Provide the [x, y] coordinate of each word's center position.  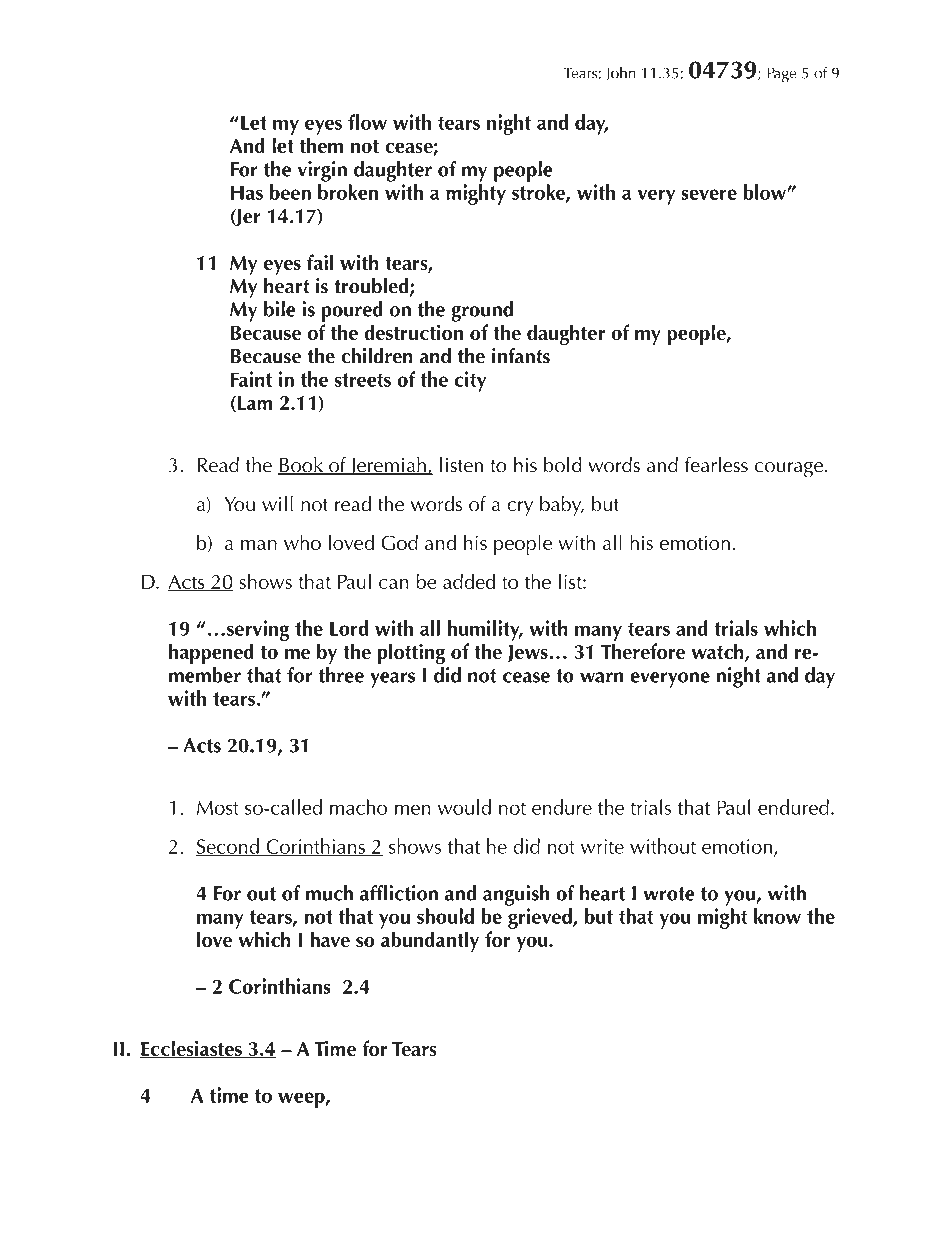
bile [280, 309]
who [302, 542]
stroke [539, 193]
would [464, 807]
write [602, 846]
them [321, 145]
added [469, 581]
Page [782, 75]
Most [218, 807]
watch [718, 652]
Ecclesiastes [192, 1049]
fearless [716, 465]
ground [482, 311]
